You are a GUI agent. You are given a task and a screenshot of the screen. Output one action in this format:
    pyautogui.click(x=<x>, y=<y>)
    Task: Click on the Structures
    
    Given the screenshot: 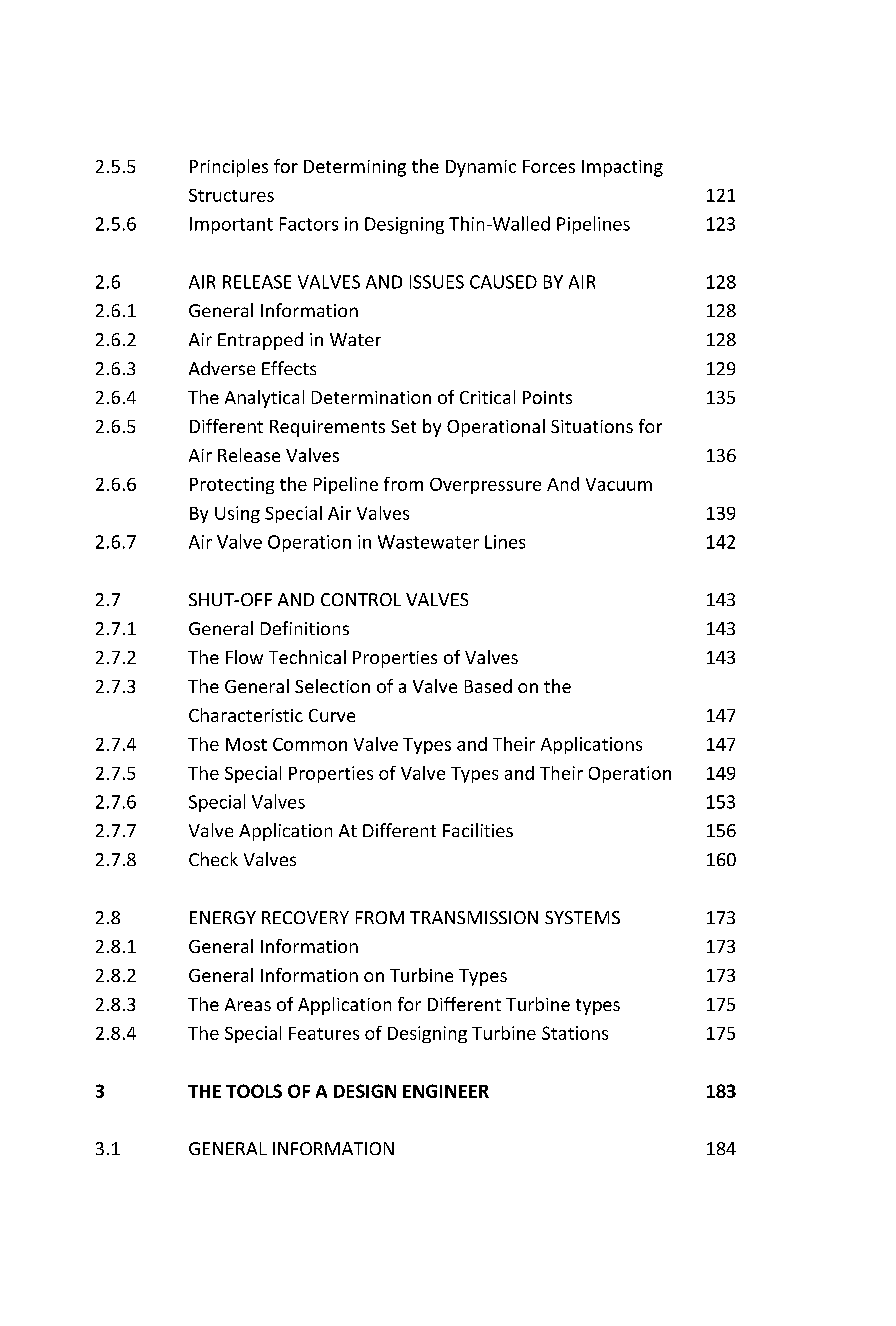 What is the action you would take?
    pyautogui.click(x=231, y=195)
